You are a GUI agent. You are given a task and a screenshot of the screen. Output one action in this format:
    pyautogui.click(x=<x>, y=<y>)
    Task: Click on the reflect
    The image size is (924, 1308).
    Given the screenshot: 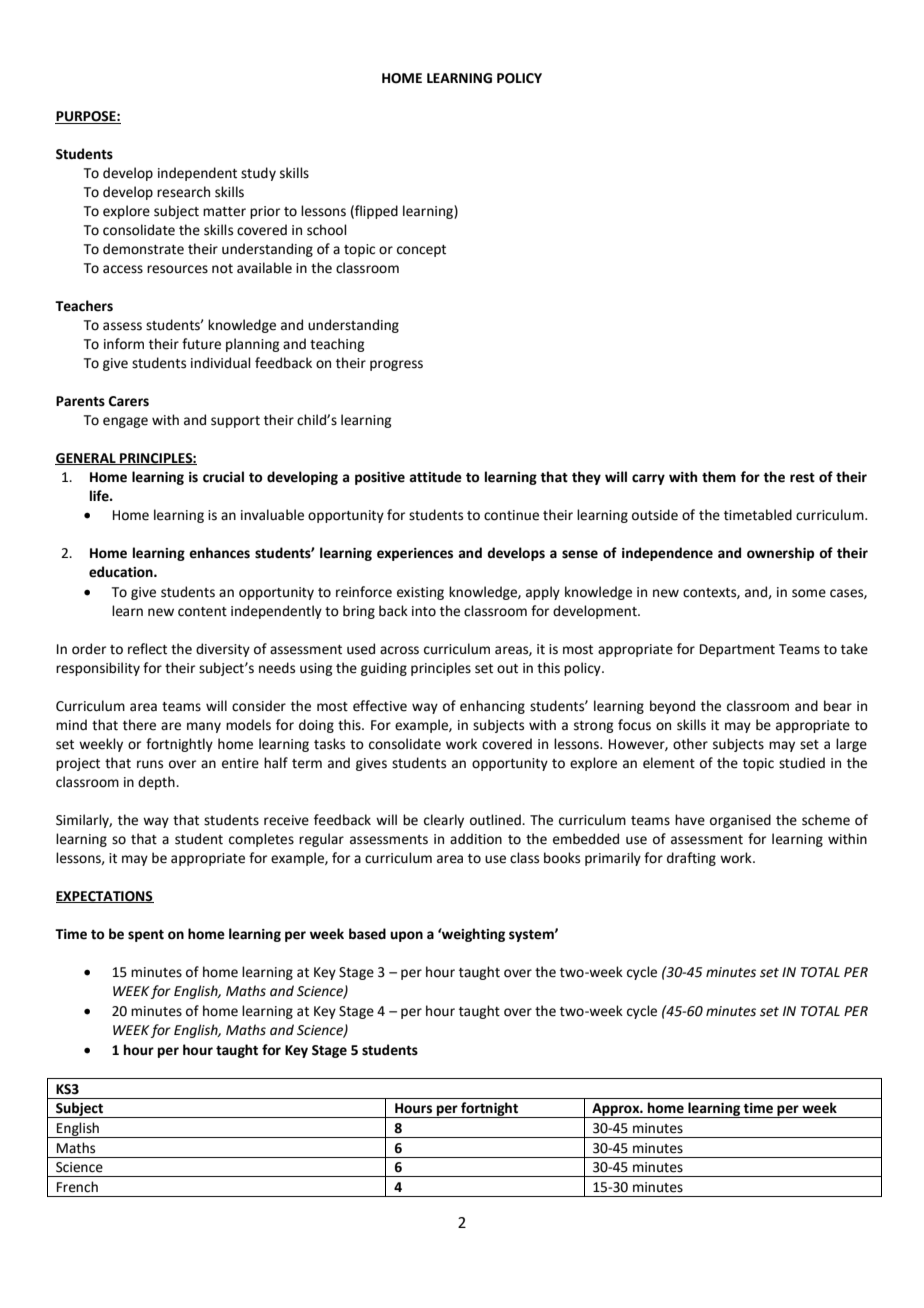 What is the action you would take?
    pyautogui.click(x=147, y=649)
